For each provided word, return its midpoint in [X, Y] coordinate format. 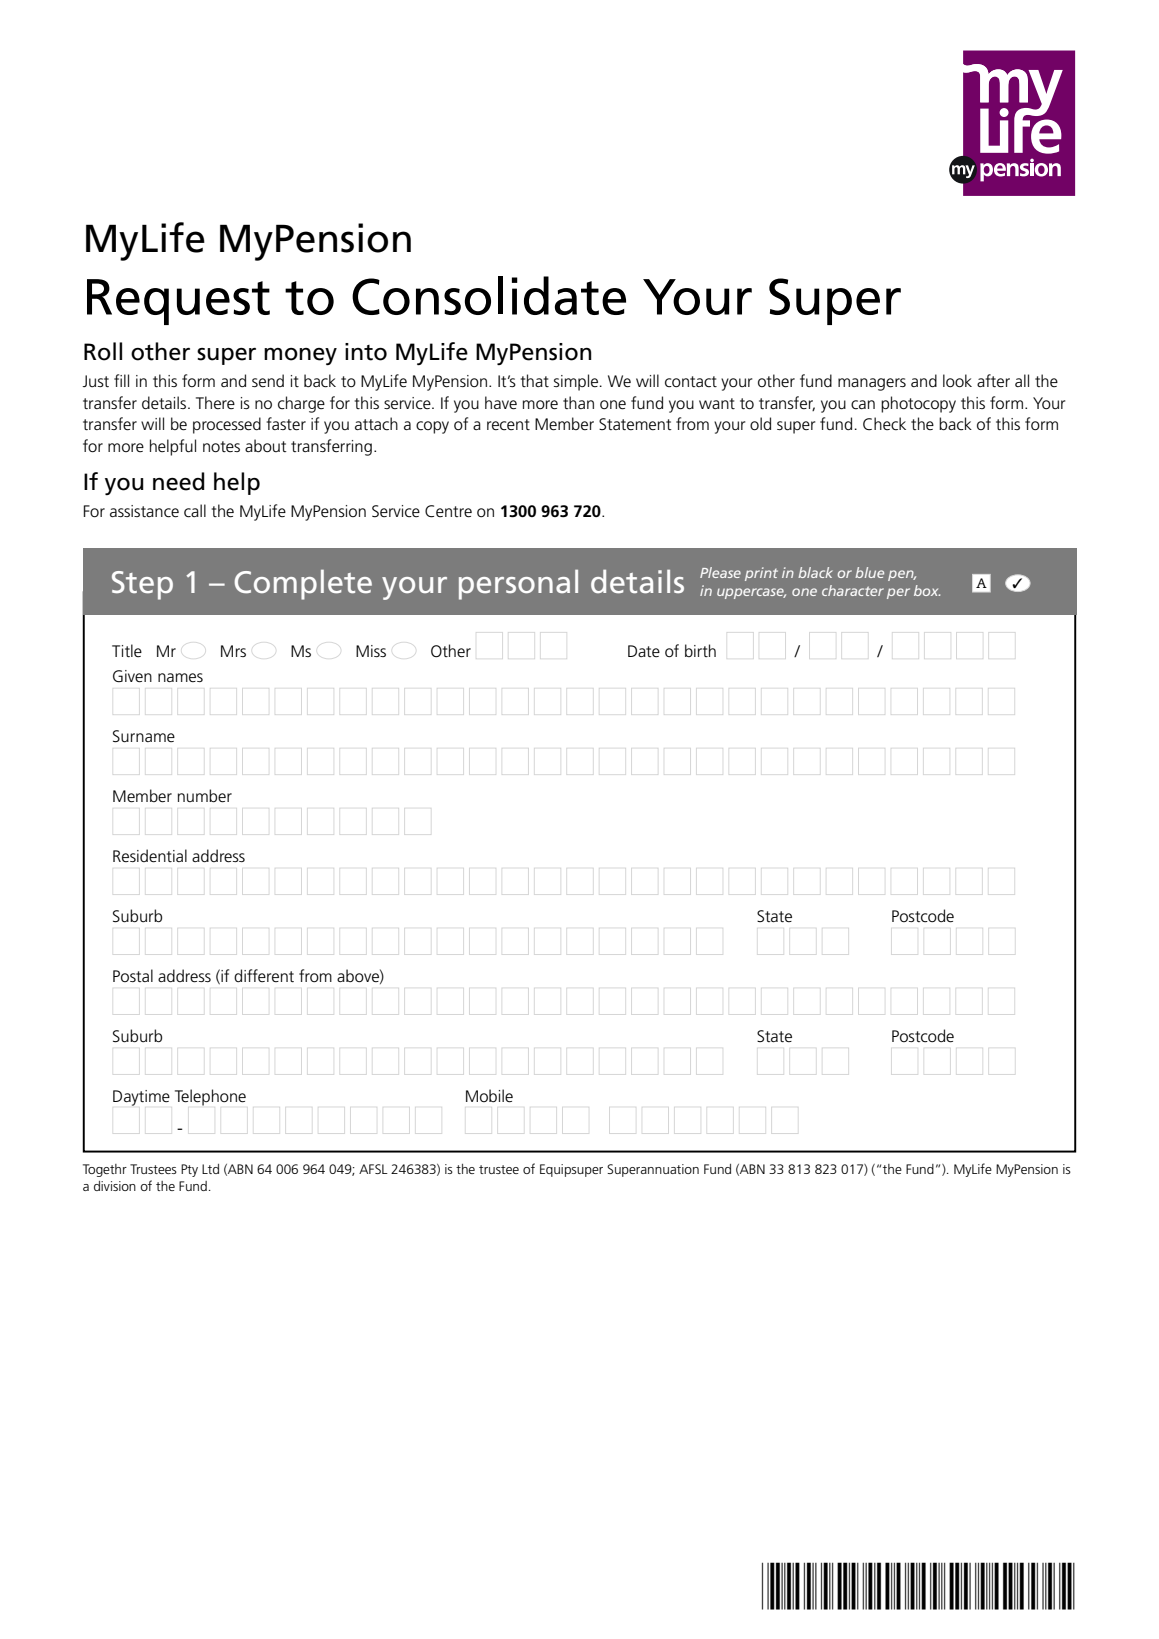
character [853, 590]
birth [700, 650]
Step [142, 585]
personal [518, 584]
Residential [150, 856]
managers [872, 384]
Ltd [210, 1169]
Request [178, 302]
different [264, 975]
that [535, 380]
